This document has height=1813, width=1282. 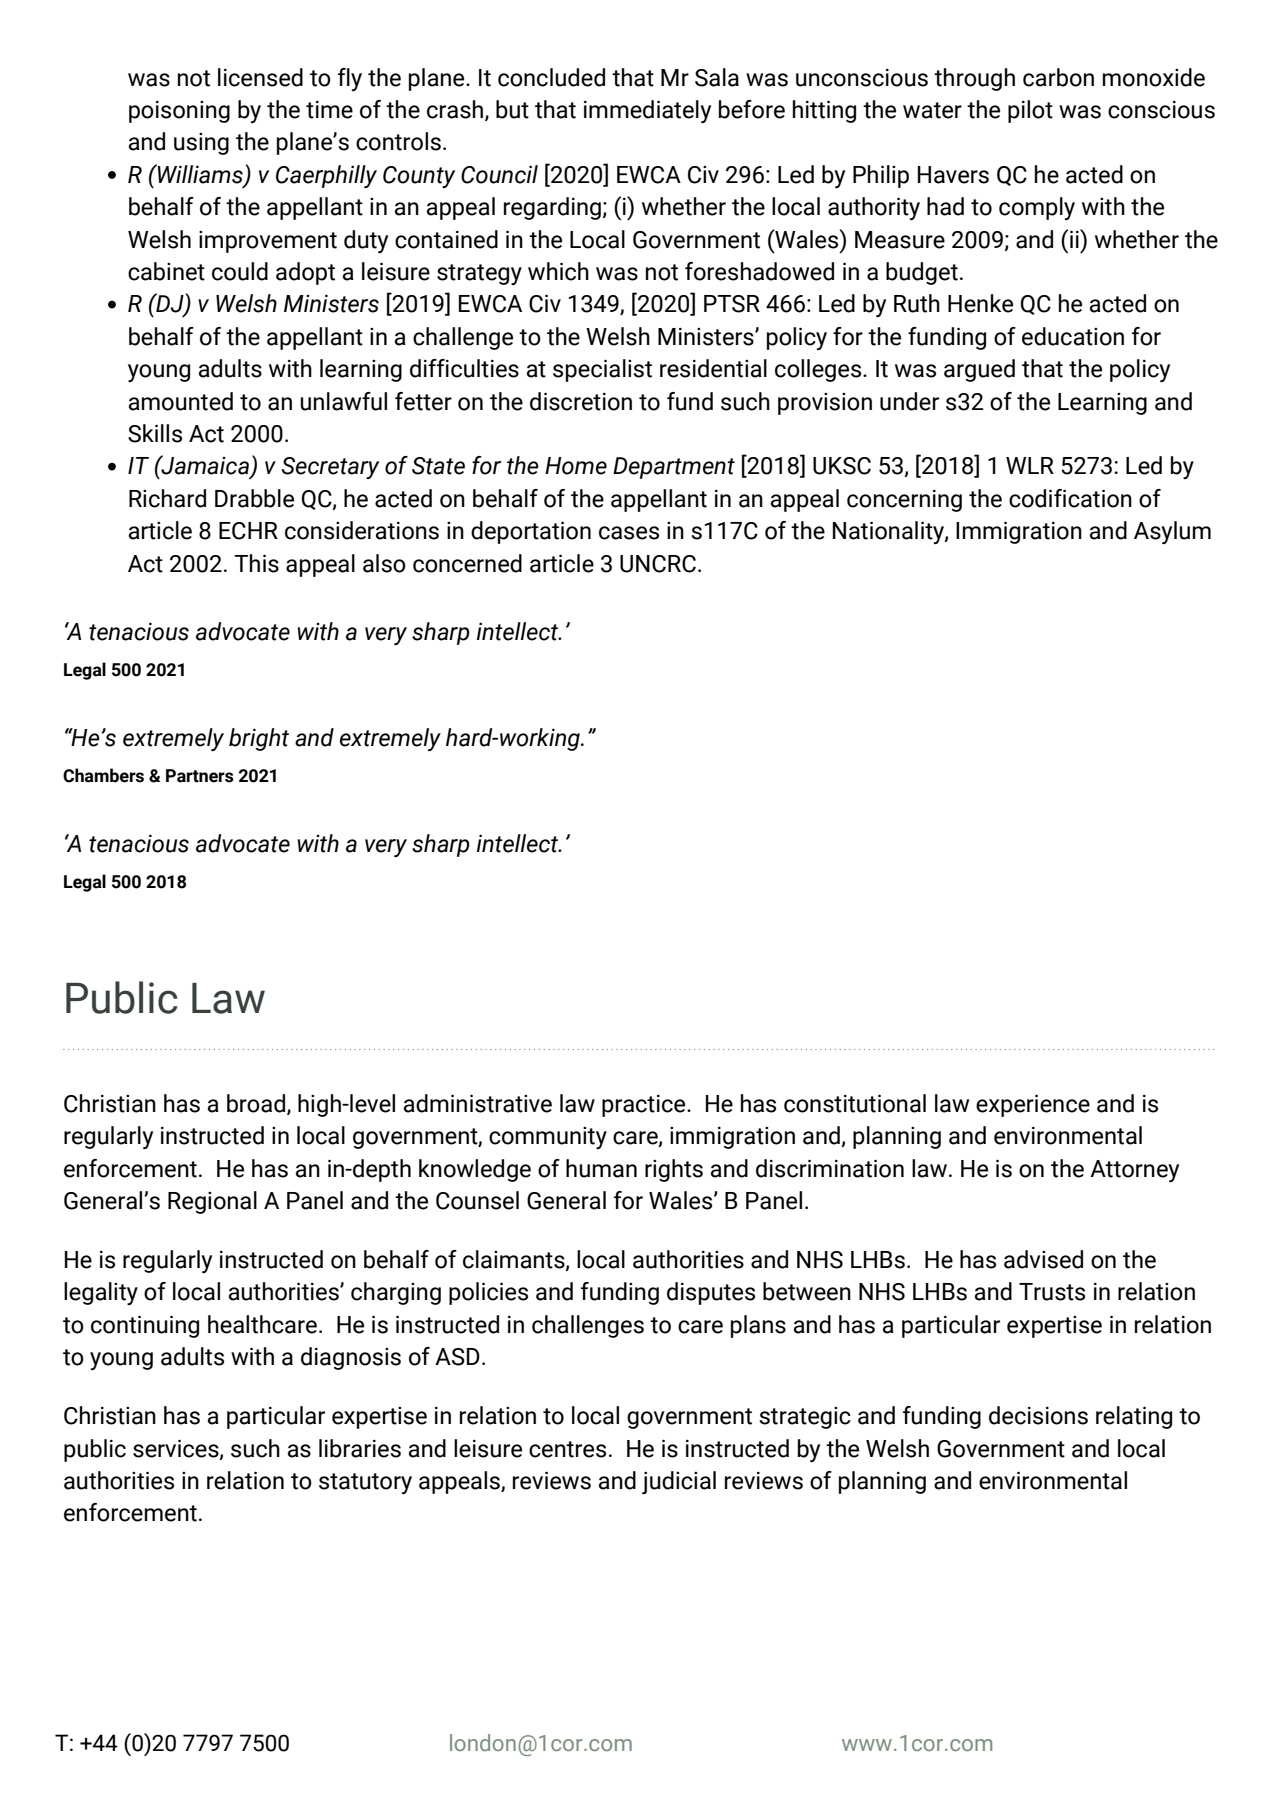 What do you see at coordinates (1172, 532) in the document?
I see `Asylum` at bounding box center [1172, 532].
